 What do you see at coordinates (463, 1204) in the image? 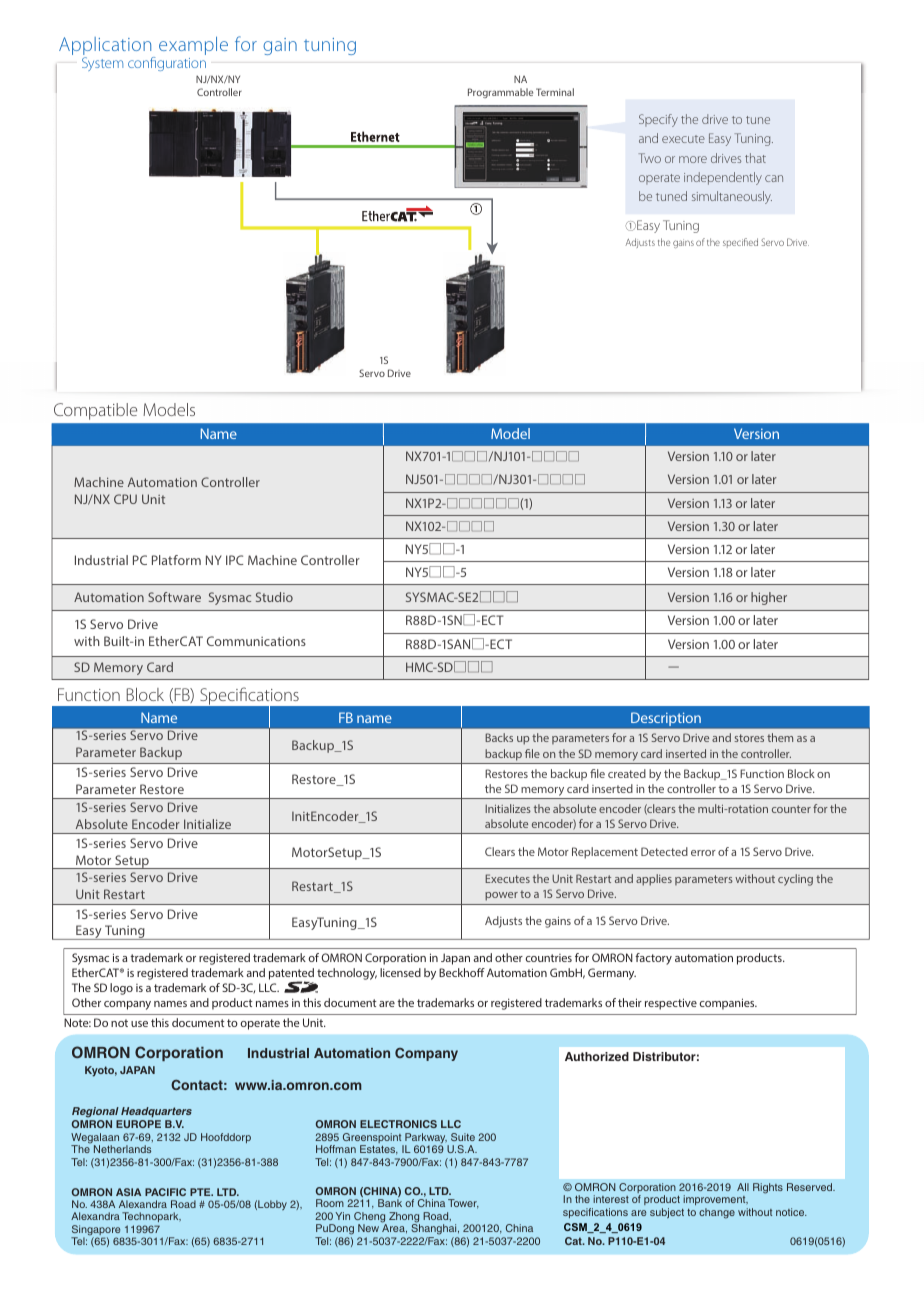
I see `Tower` at bounding box center [463, 1204].
